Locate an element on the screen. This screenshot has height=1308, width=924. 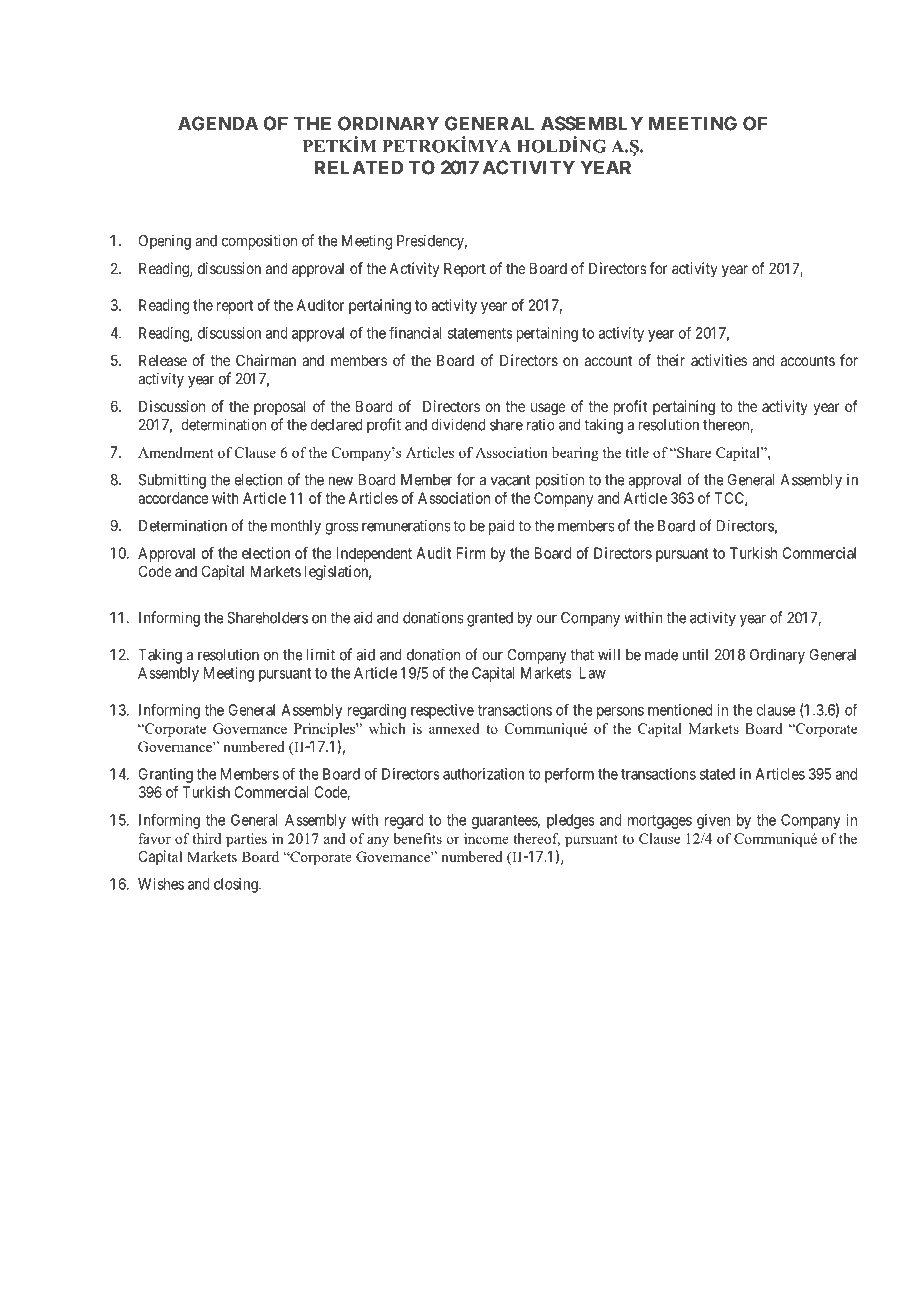
RELATED is located at coordinates (359, 167).
